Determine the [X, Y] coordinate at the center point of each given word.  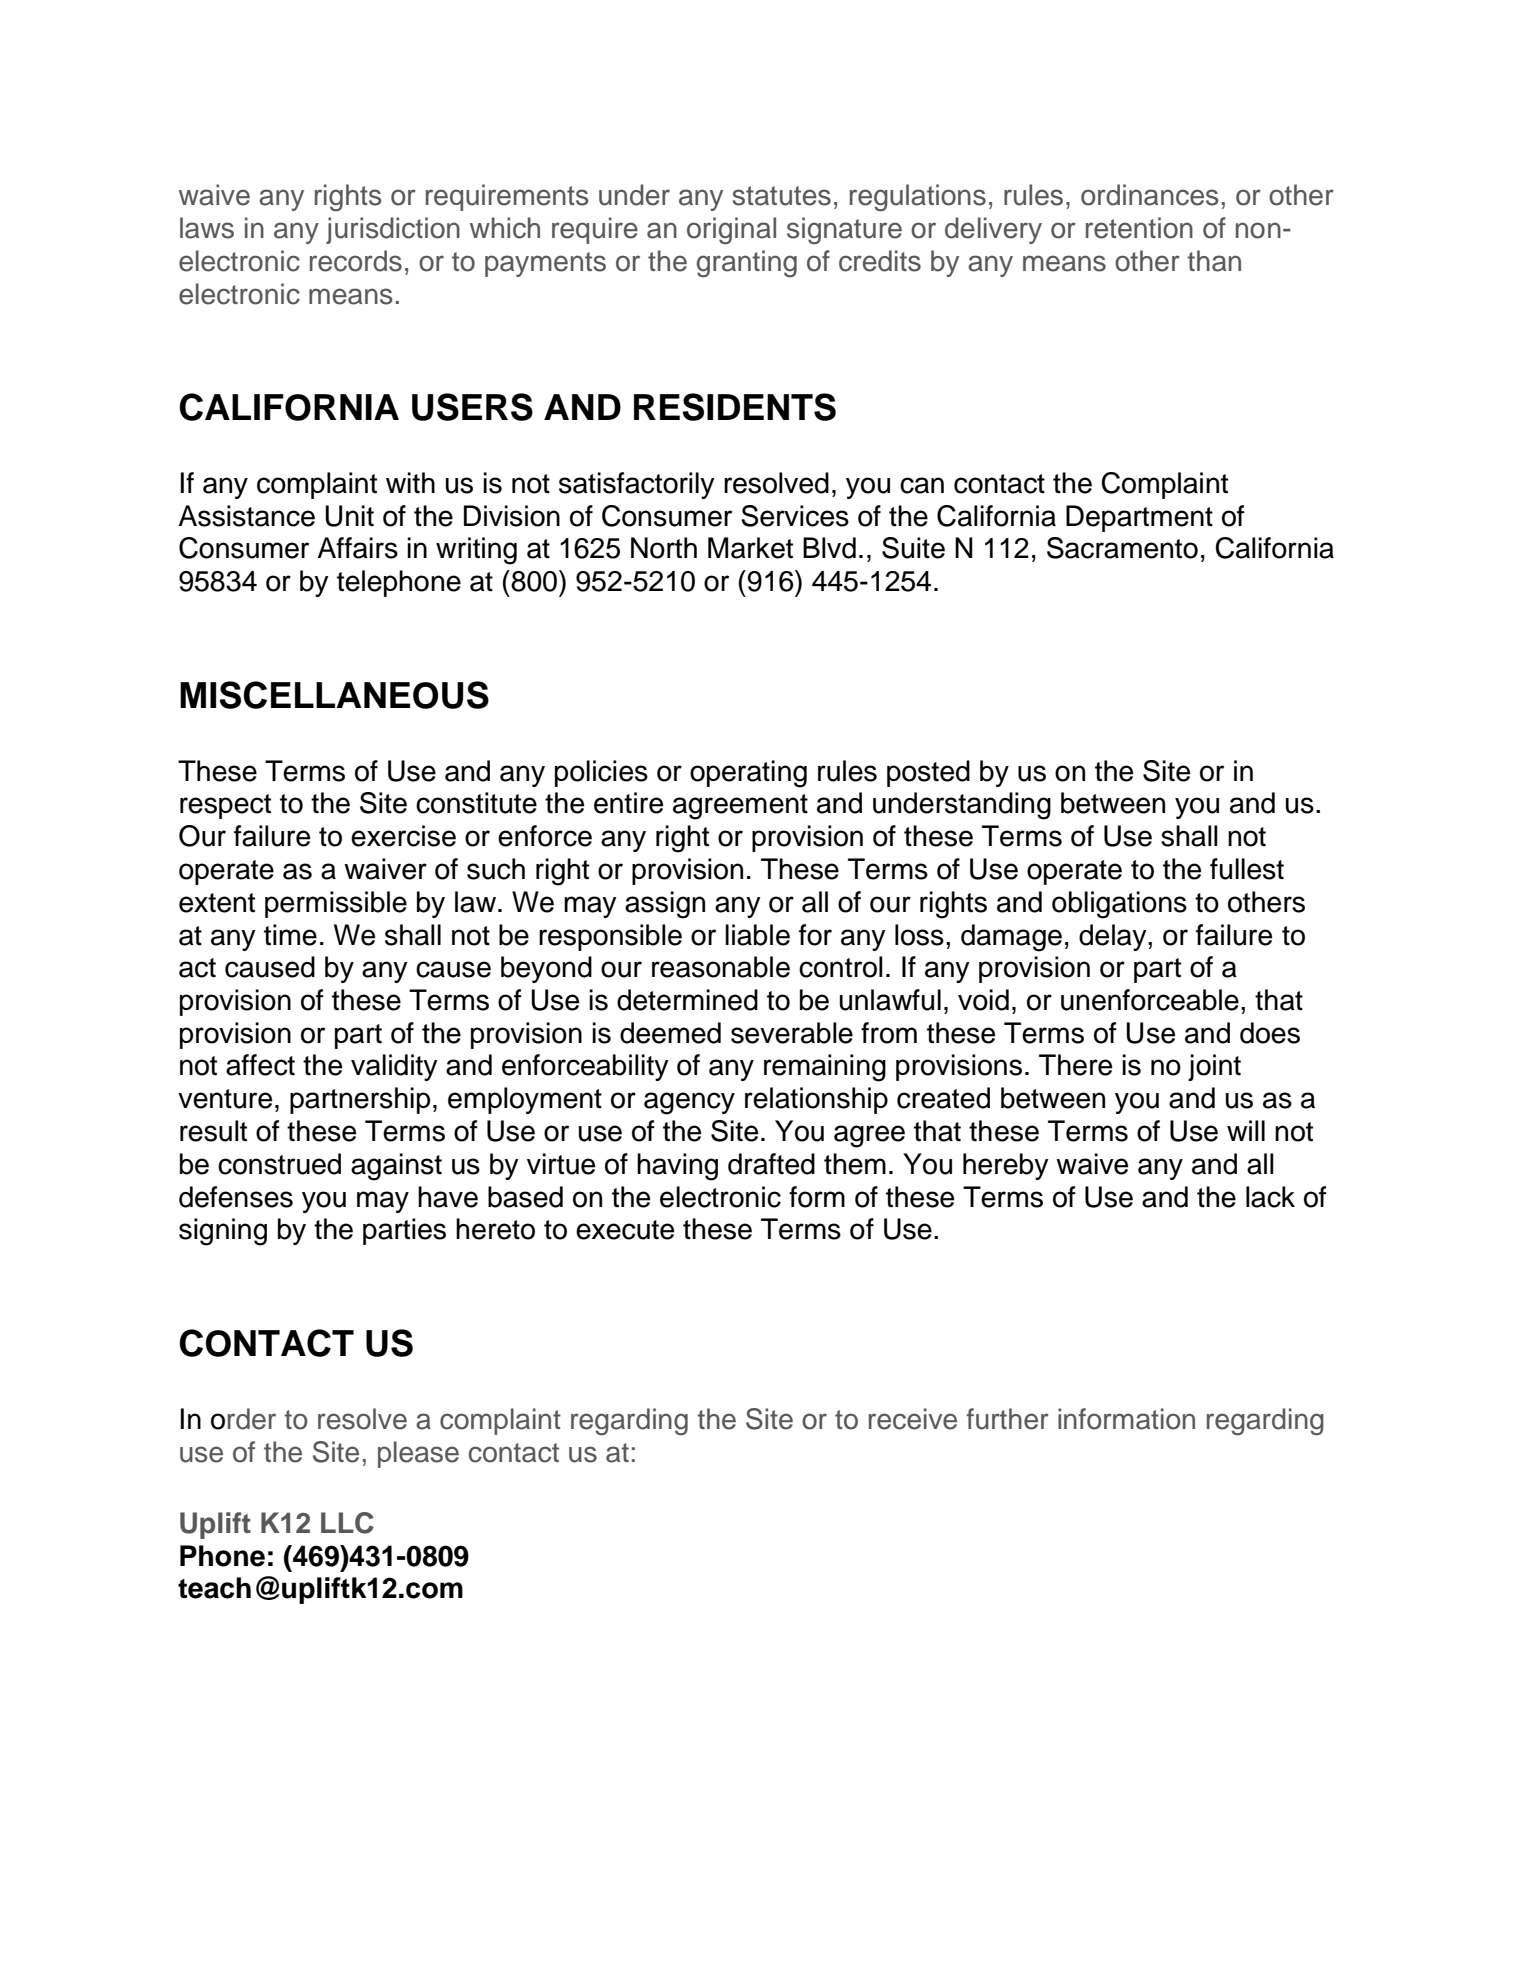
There [1075, 1065]
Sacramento [1122, 548]
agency [689, 1103]
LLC [347, 1523]
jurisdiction [393, 230]
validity [394, 1067]
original [731, 230]
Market [750, 548]
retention [1139, 228]
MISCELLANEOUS [334, 695]
